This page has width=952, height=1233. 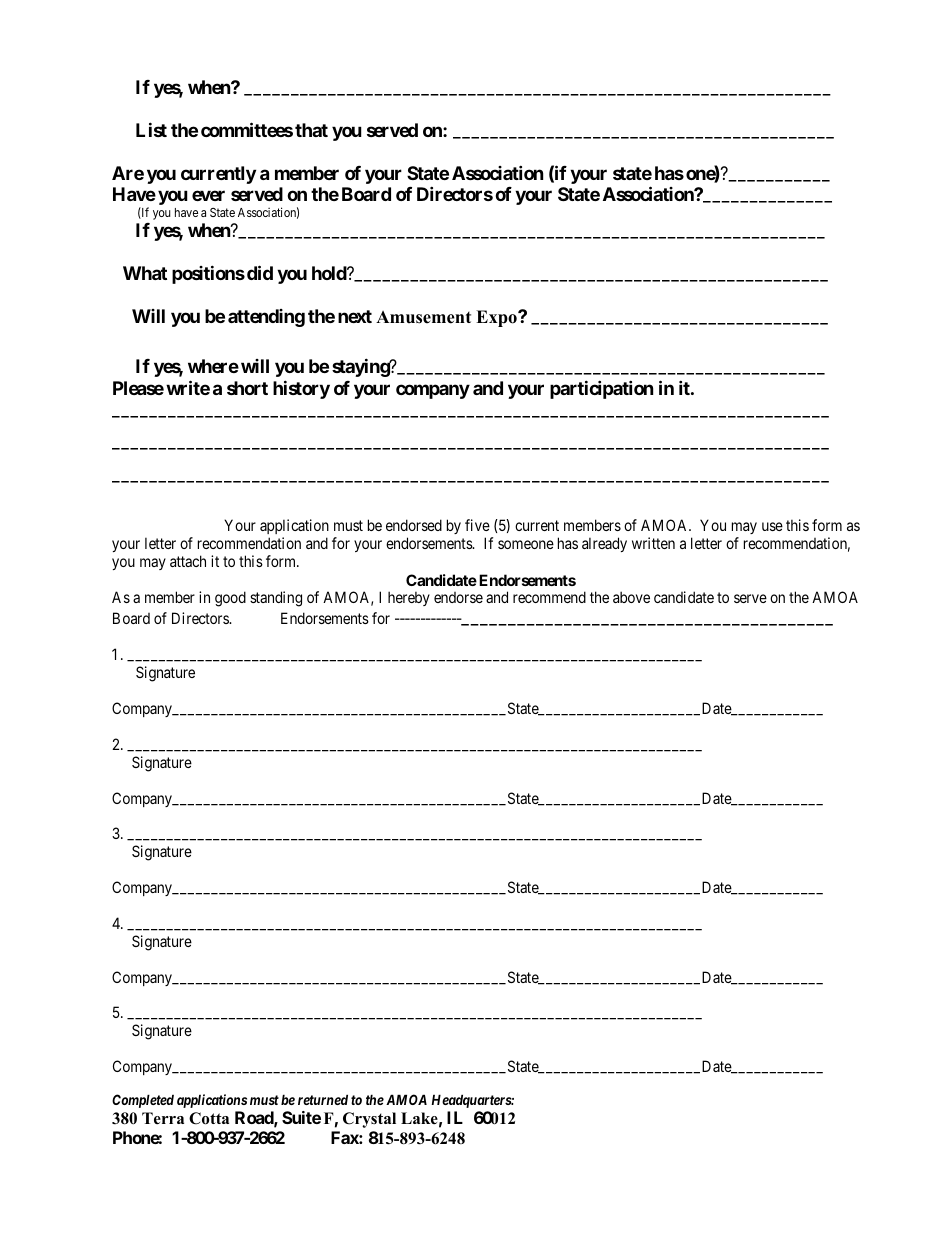 I want to click on participation, so click(x=601, y=389).
